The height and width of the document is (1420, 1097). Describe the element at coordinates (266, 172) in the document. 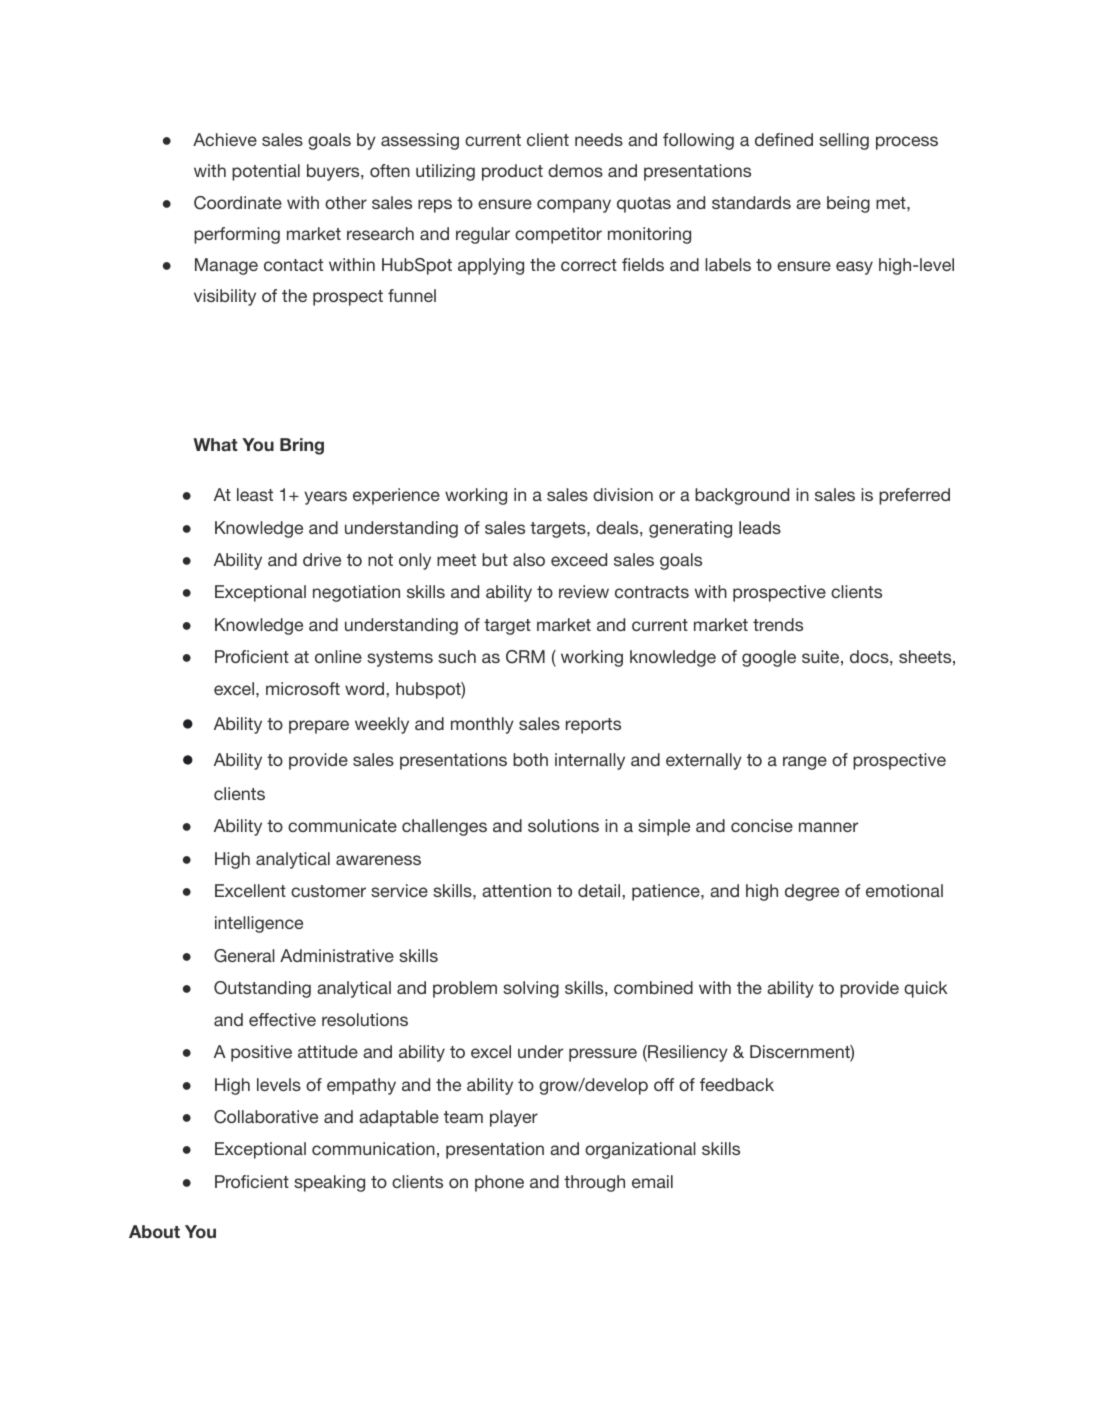

I see `potential` at that location.
